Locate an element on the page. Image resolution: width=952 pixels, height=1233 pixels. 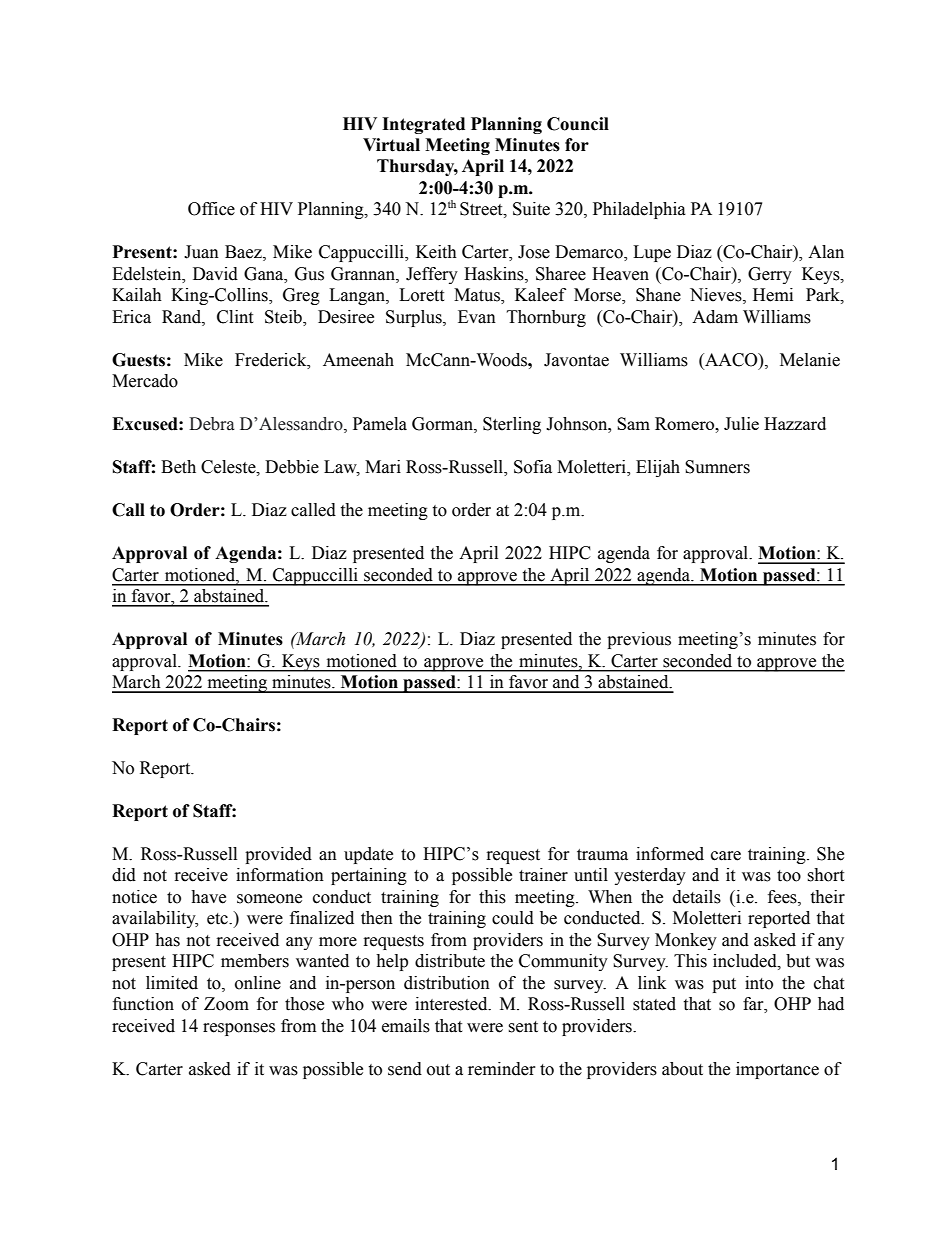
Elijah is located at coordinates (658, 468).
